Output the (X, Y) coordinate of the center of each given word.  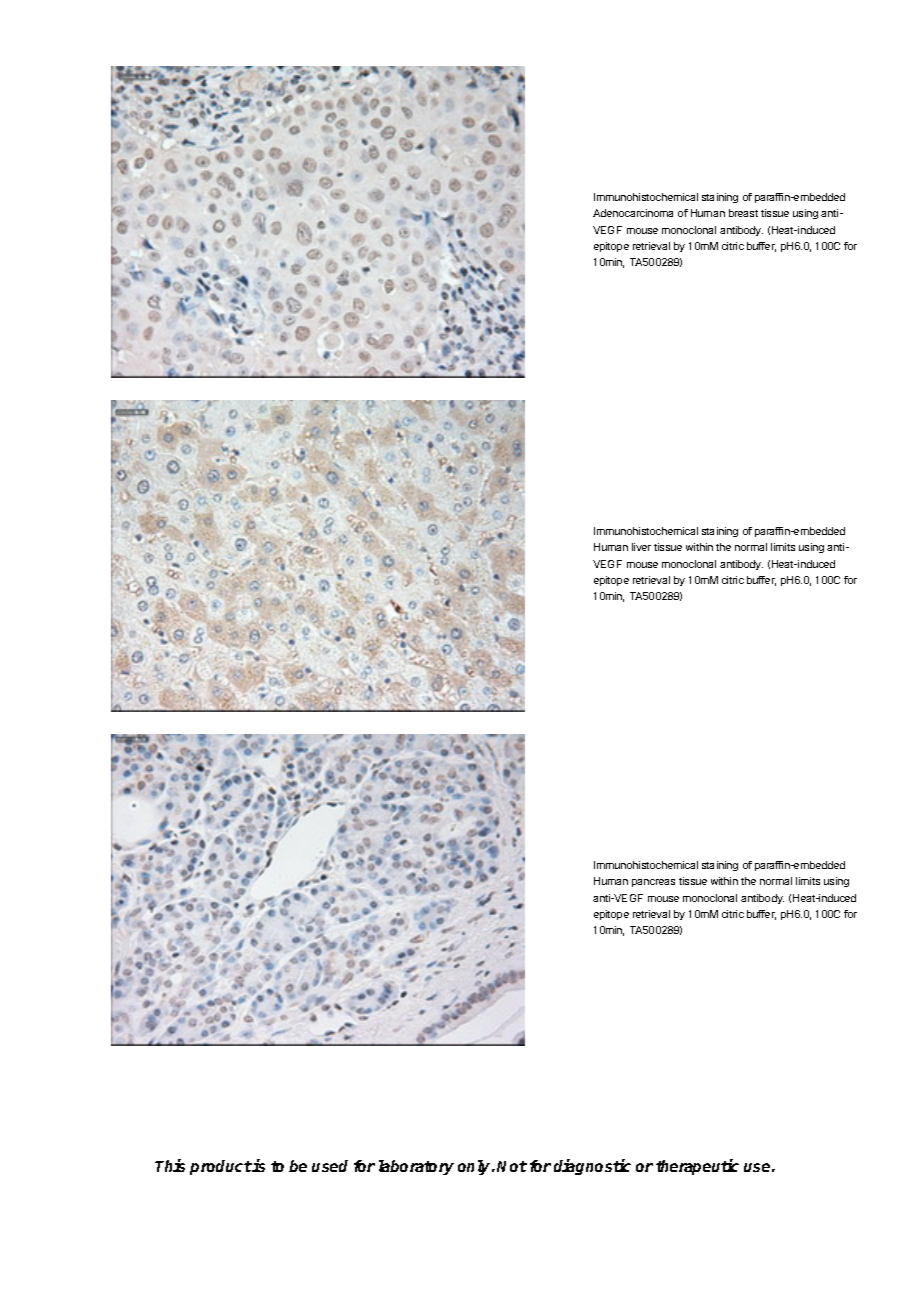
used (330, 1166)
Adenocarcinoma (633, 213)
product (221, 1167)
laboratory (416, 1167)
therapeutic (697, 1167)
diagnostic (592, 1167)
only (475, 1167)
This (170, 1165)
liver (641, 547)
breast (743, 213)
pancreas (653, 883)
